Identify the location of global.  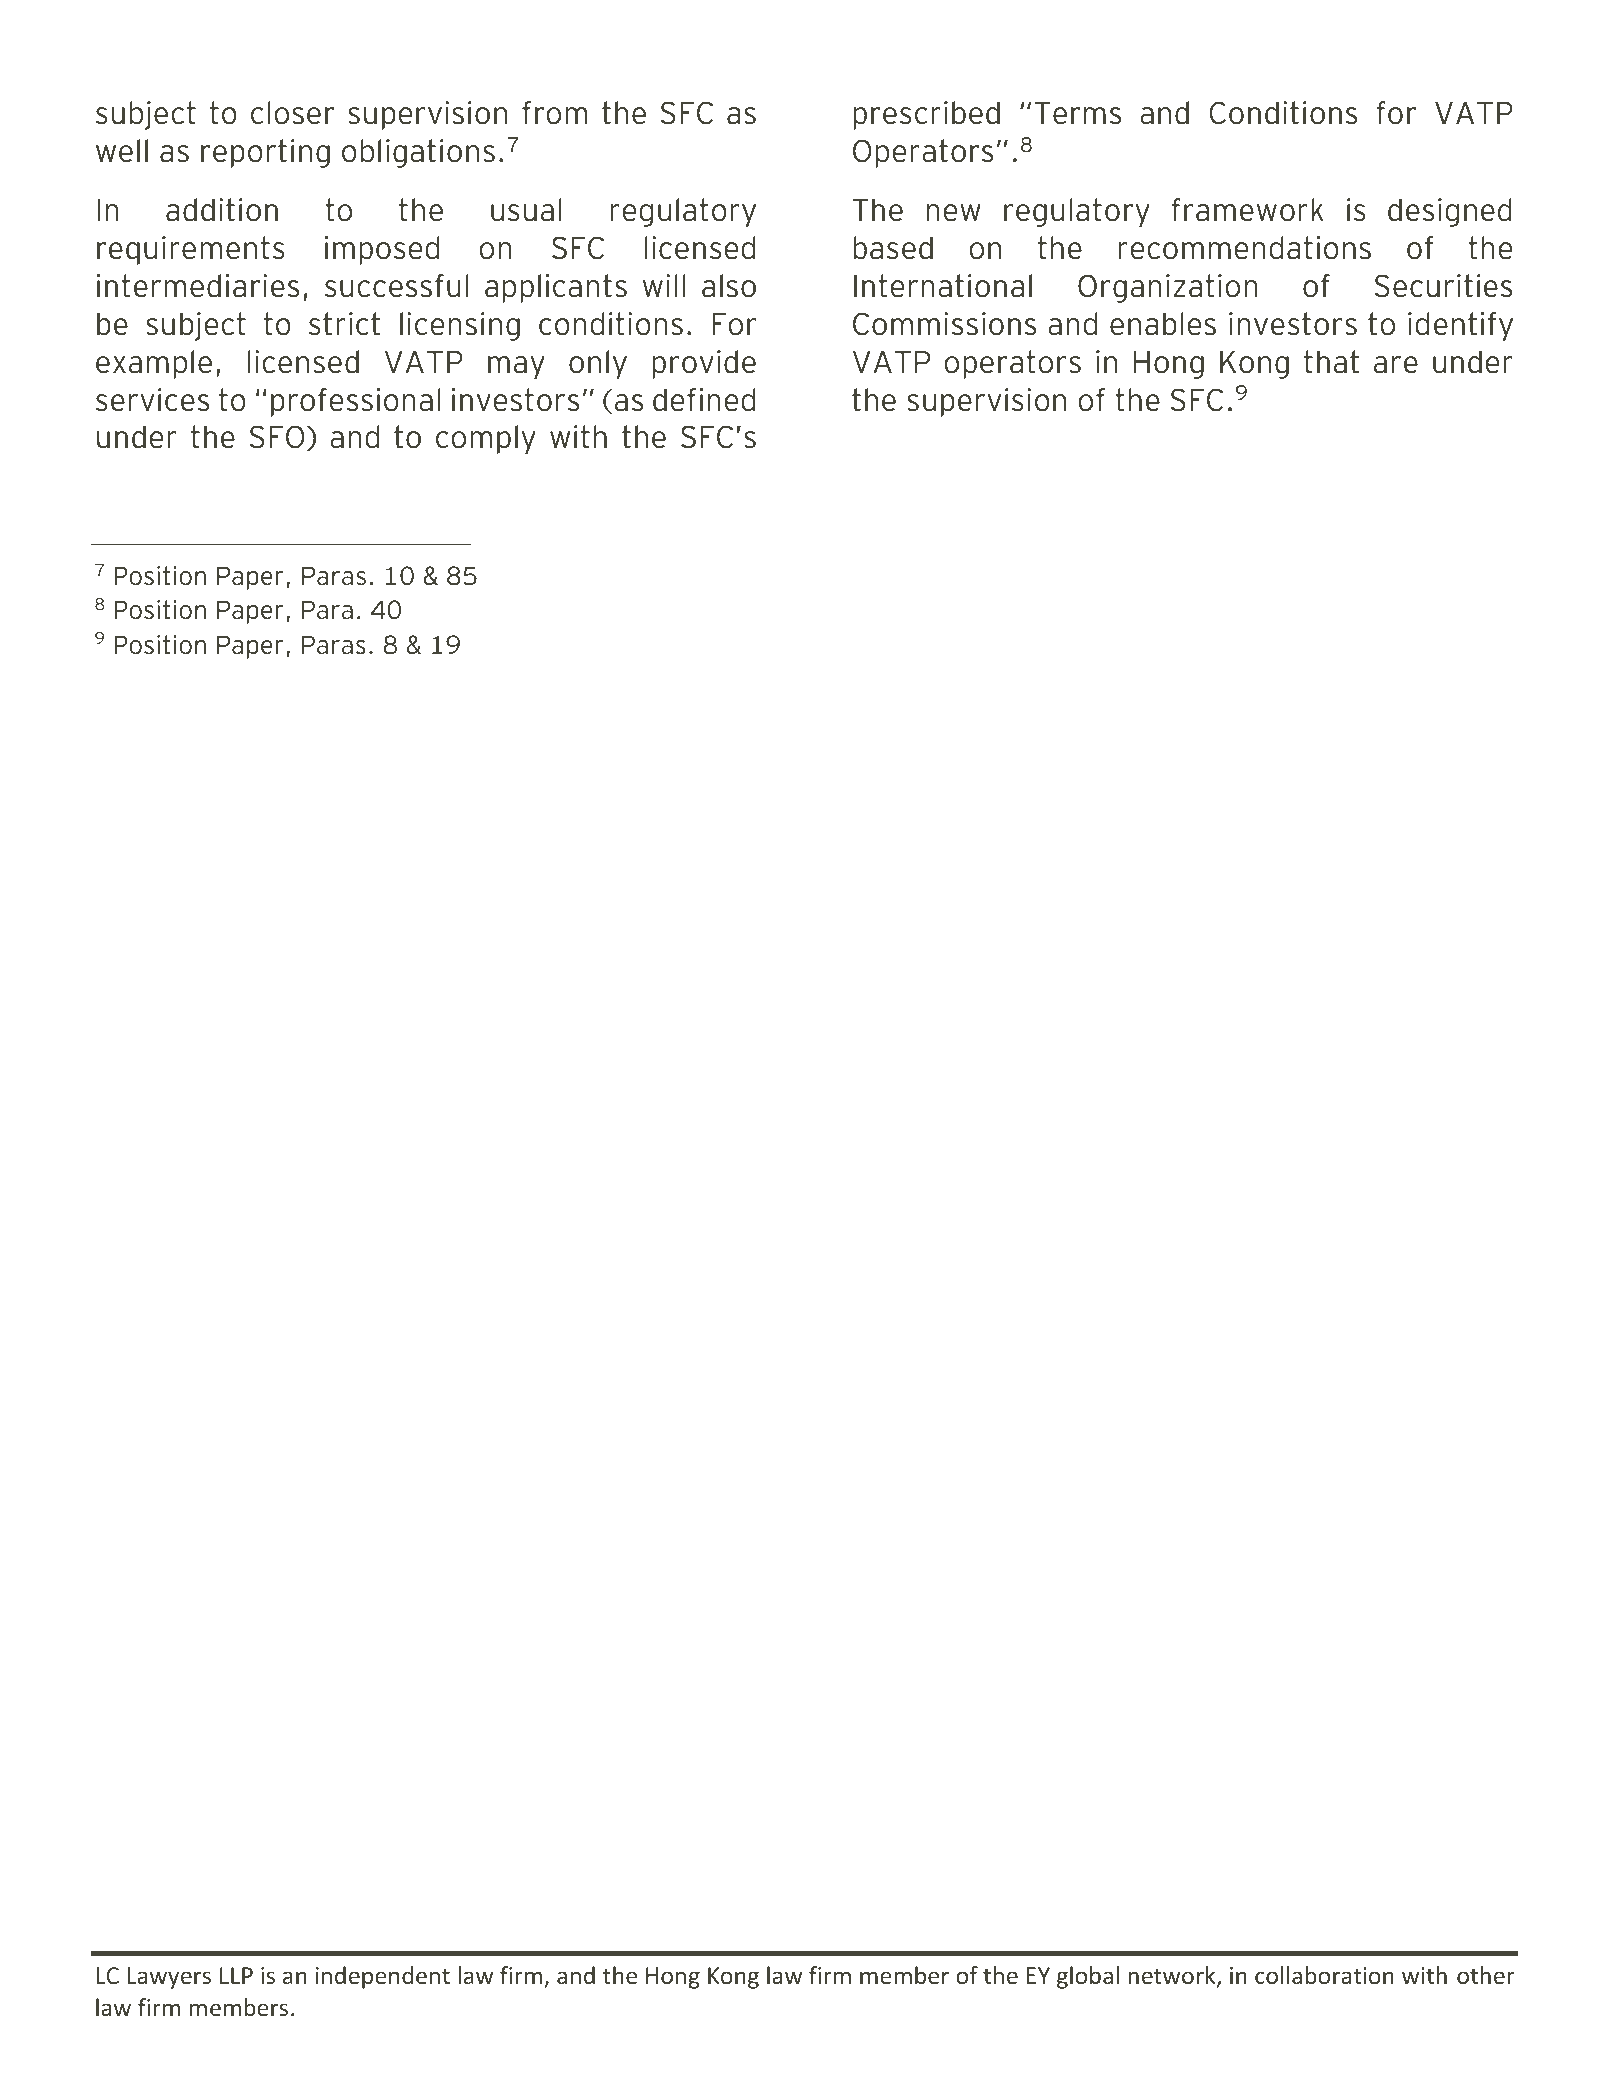
(1088, 1977).
